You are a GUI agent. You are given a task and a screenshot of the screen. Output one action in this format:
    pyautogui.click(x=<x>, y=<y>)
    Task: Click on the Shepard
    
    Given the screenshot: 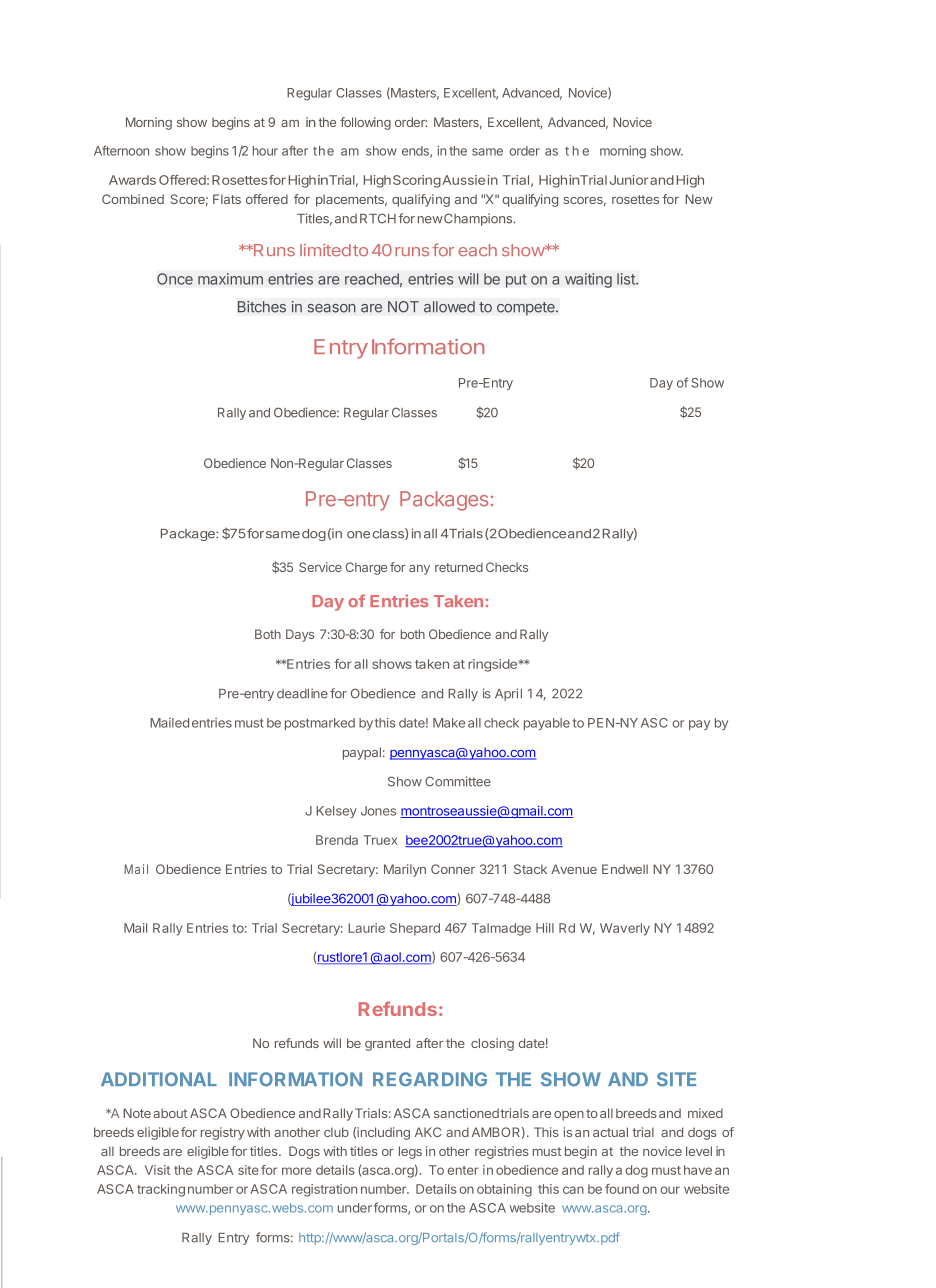 What is the action you would take?
    pyautogui.click(x=415, y=929)
